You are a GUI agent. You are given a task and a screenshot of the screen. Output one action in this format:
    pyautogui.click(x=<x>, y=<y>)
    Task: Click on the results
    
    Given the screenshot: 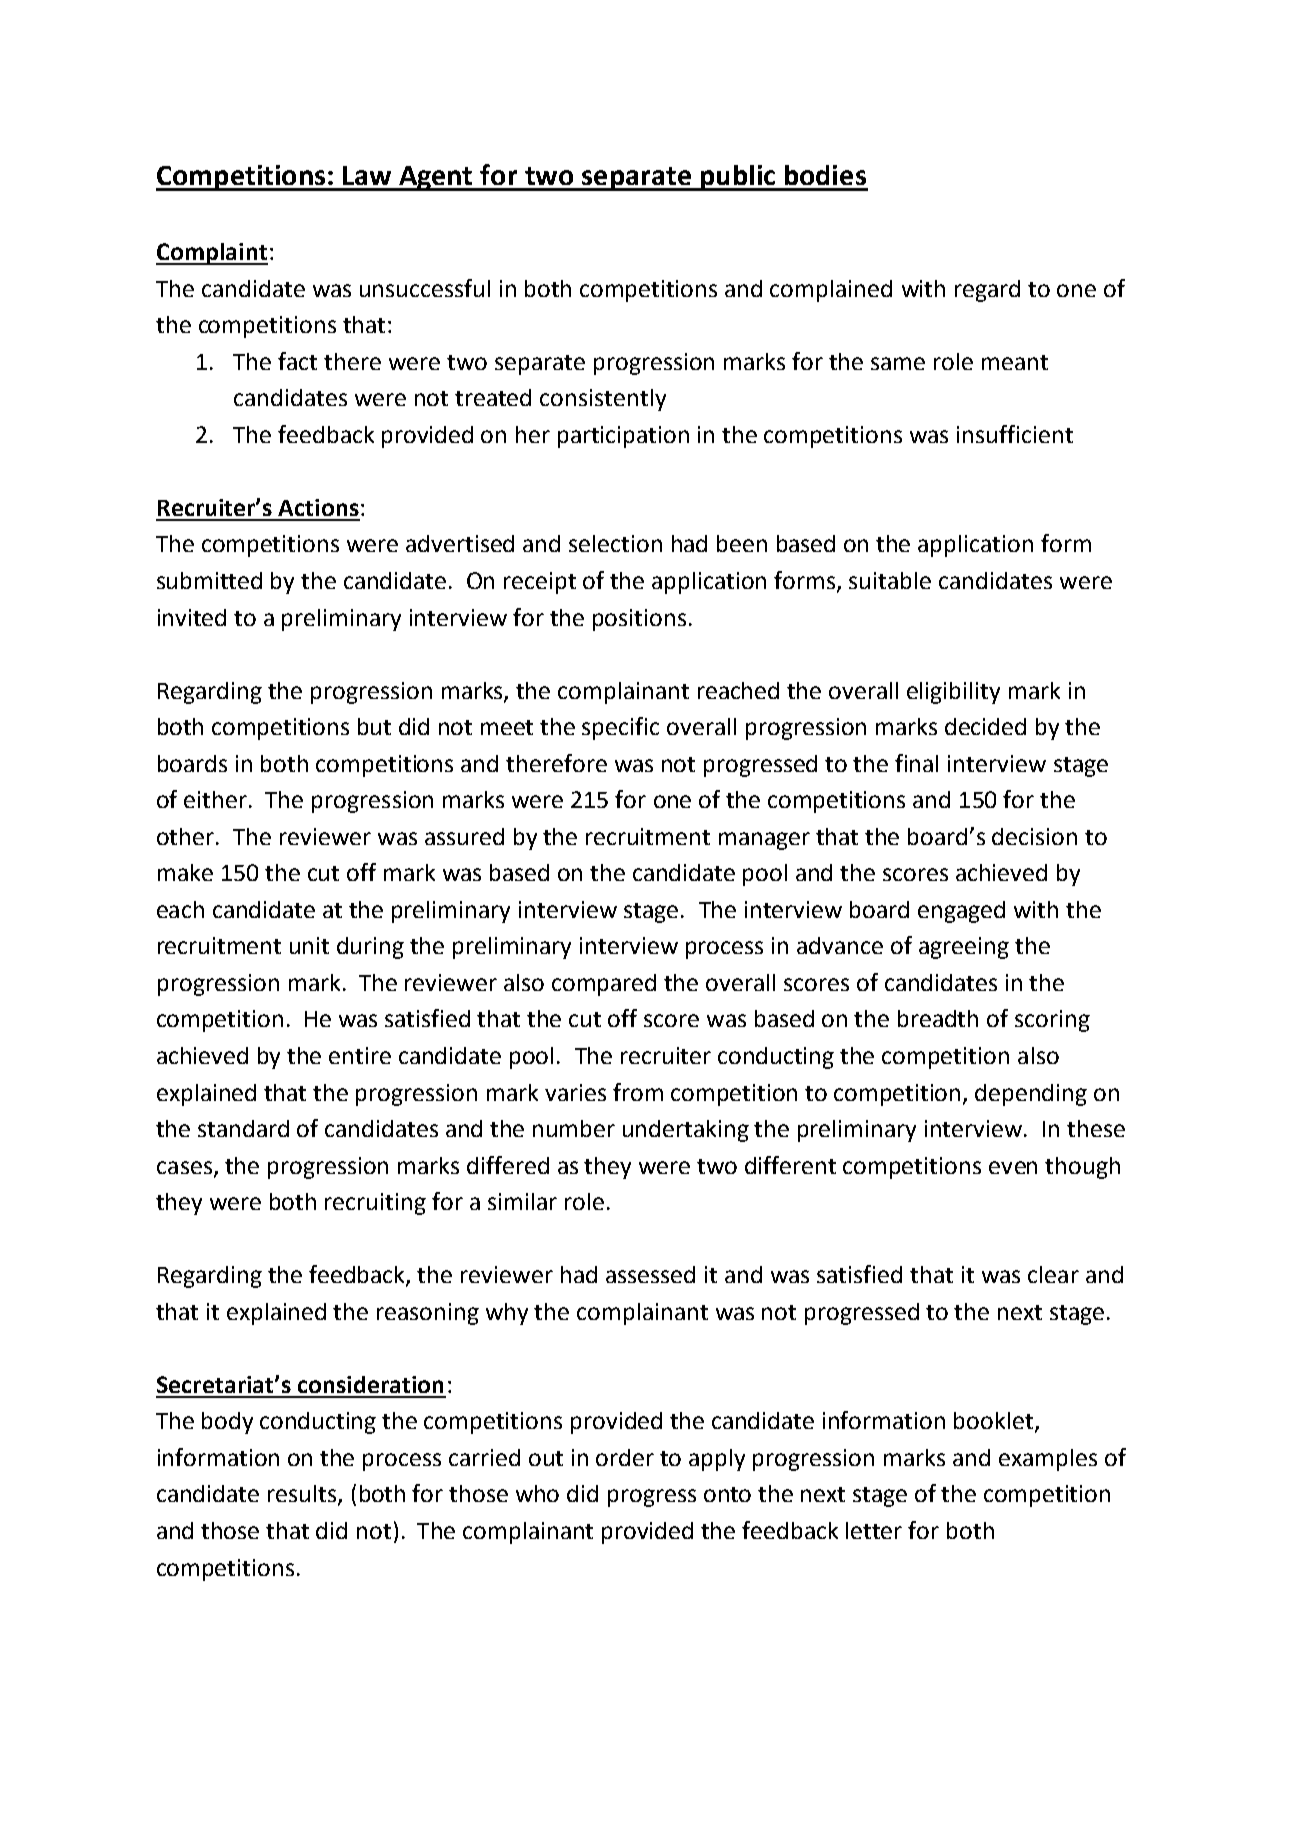 What is the action you would take?
    pyautogui.click(x=303, y=1495)
